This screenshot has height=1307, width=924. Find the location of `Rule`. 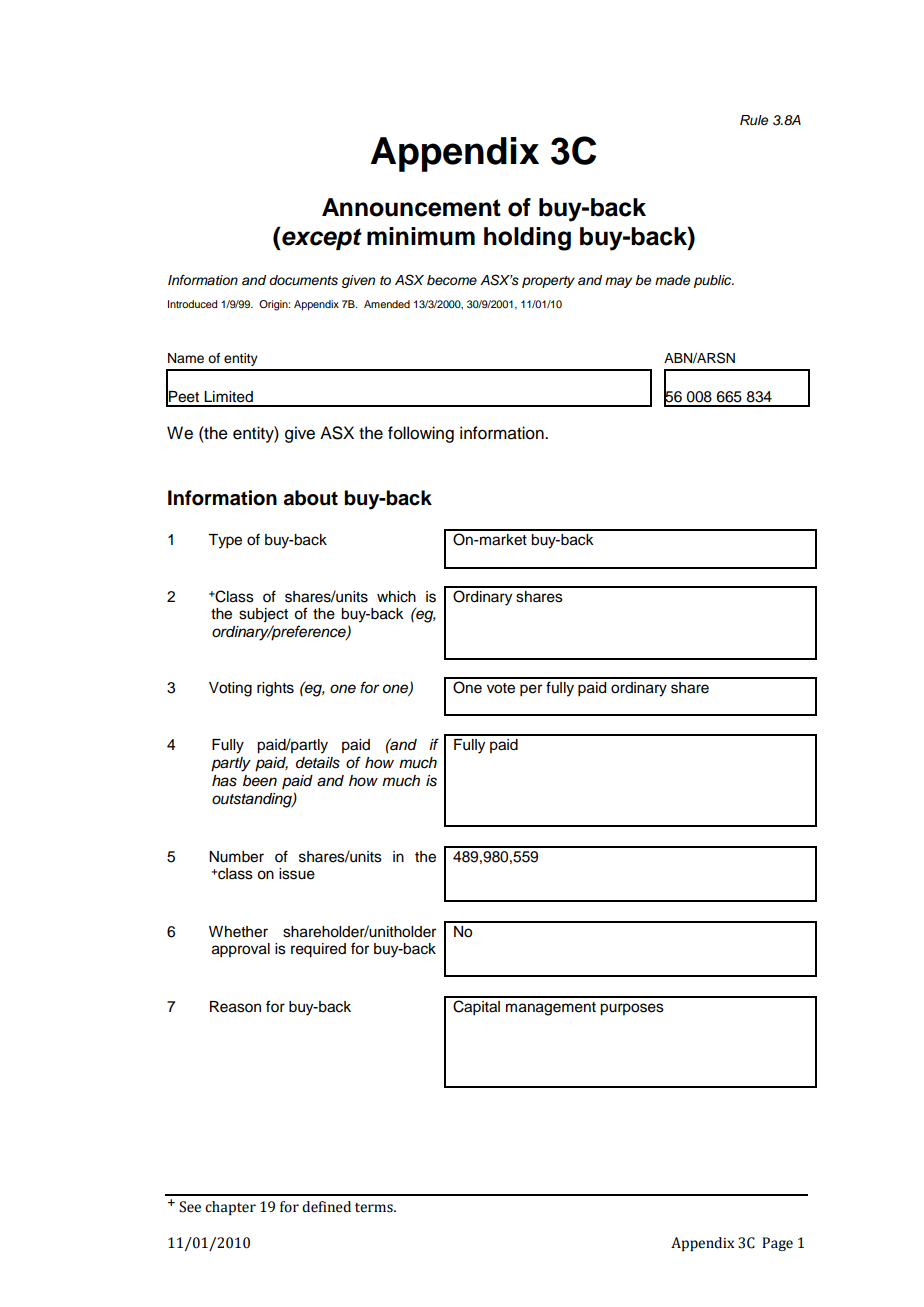

Rule is located at coordinates (754, 120).
